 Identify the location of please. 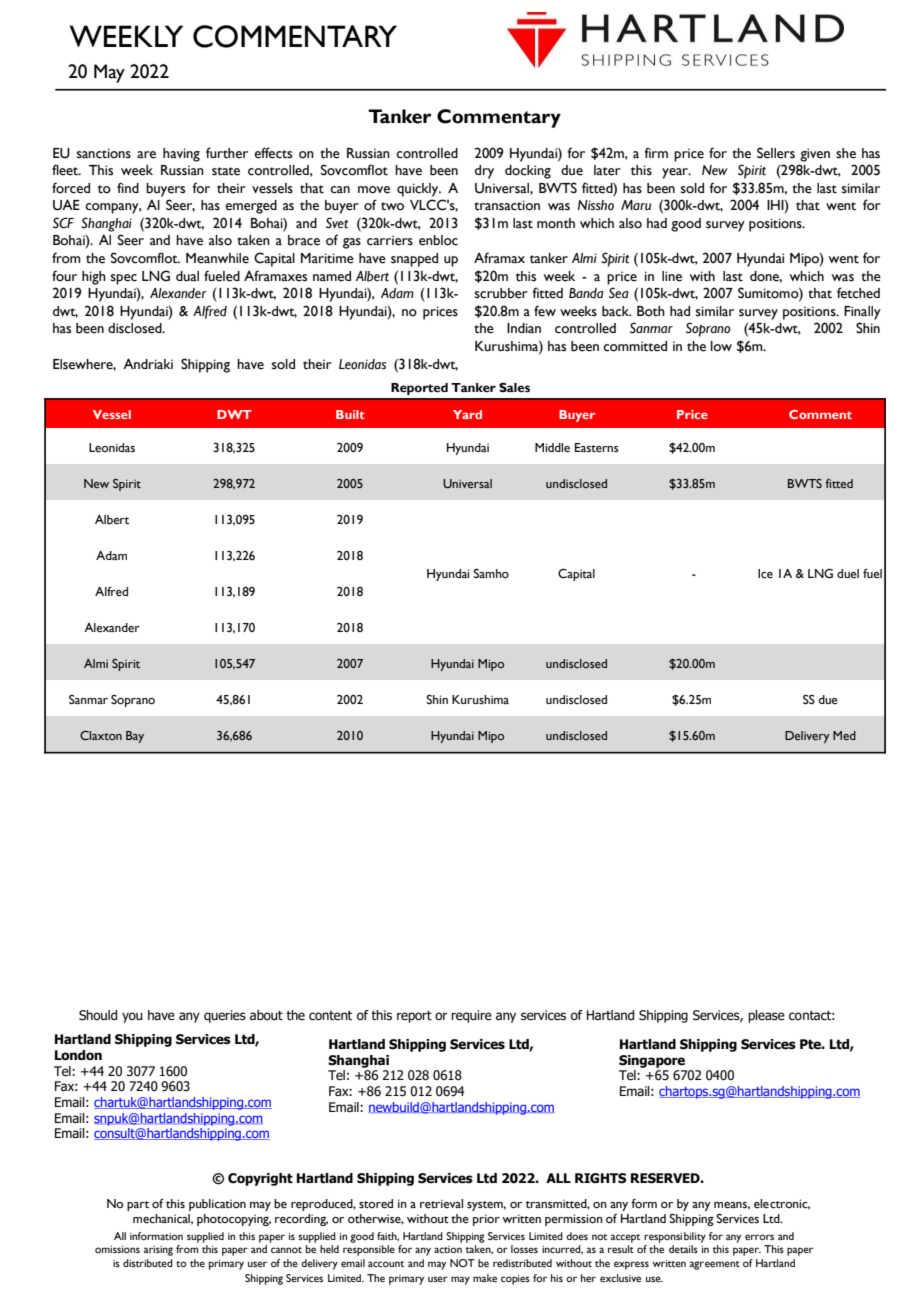
(766, 1016).
